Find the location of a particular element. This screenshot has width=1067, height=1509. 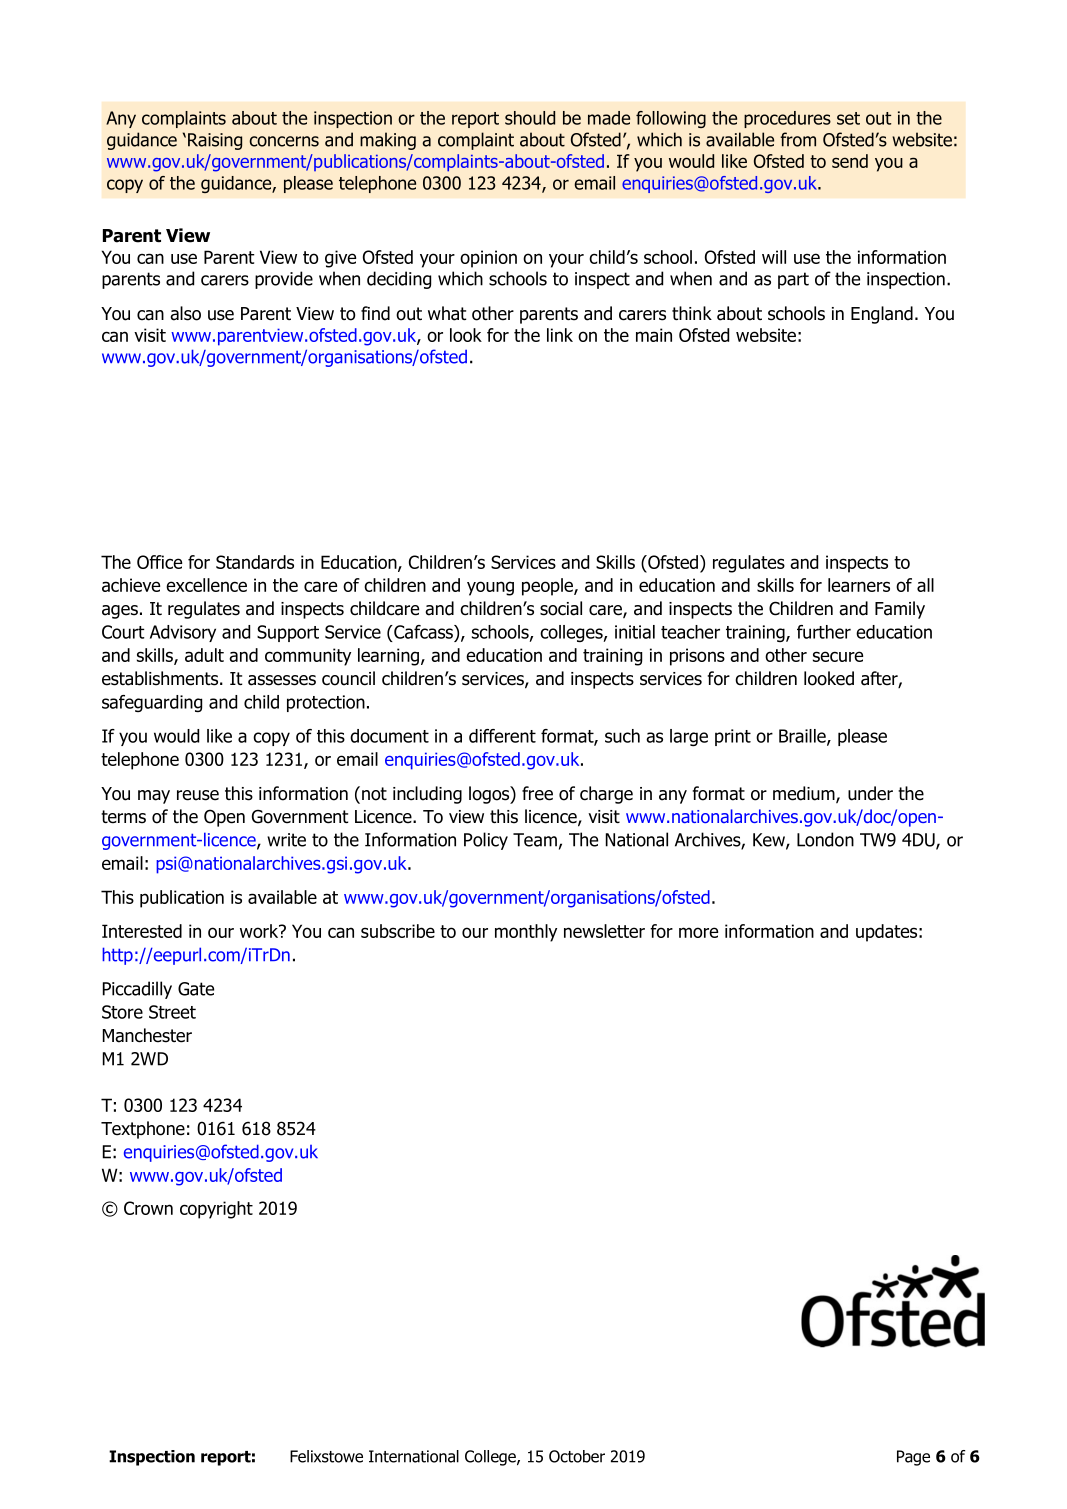

free is located at coordinates (537, 793).
